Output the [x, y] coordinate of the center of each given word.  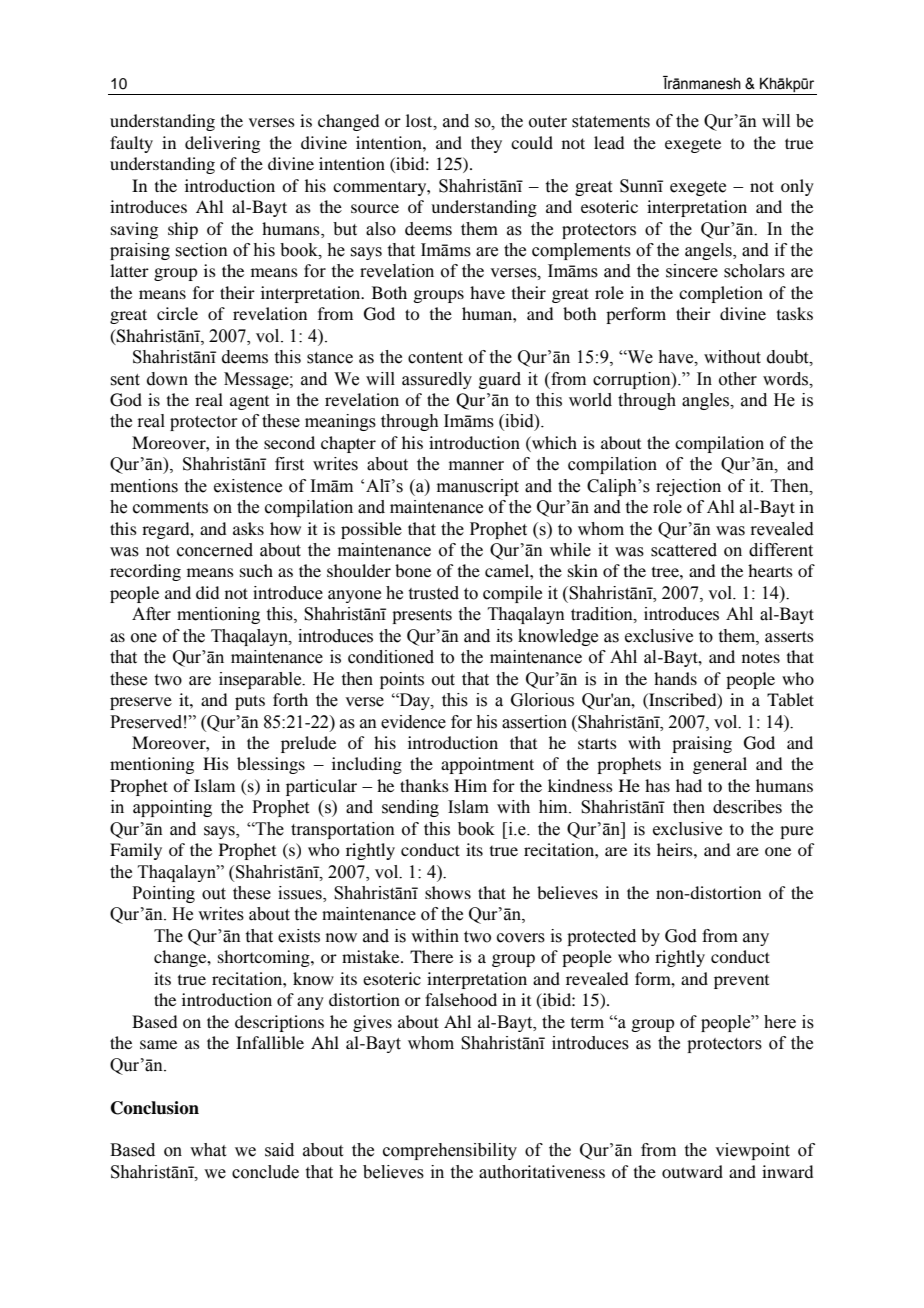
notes [761, 657]
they [486, 144]
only [797, 187]
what [208, 1150]
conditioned [391, 657]
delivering [222, 144]
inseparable [261, 680]
